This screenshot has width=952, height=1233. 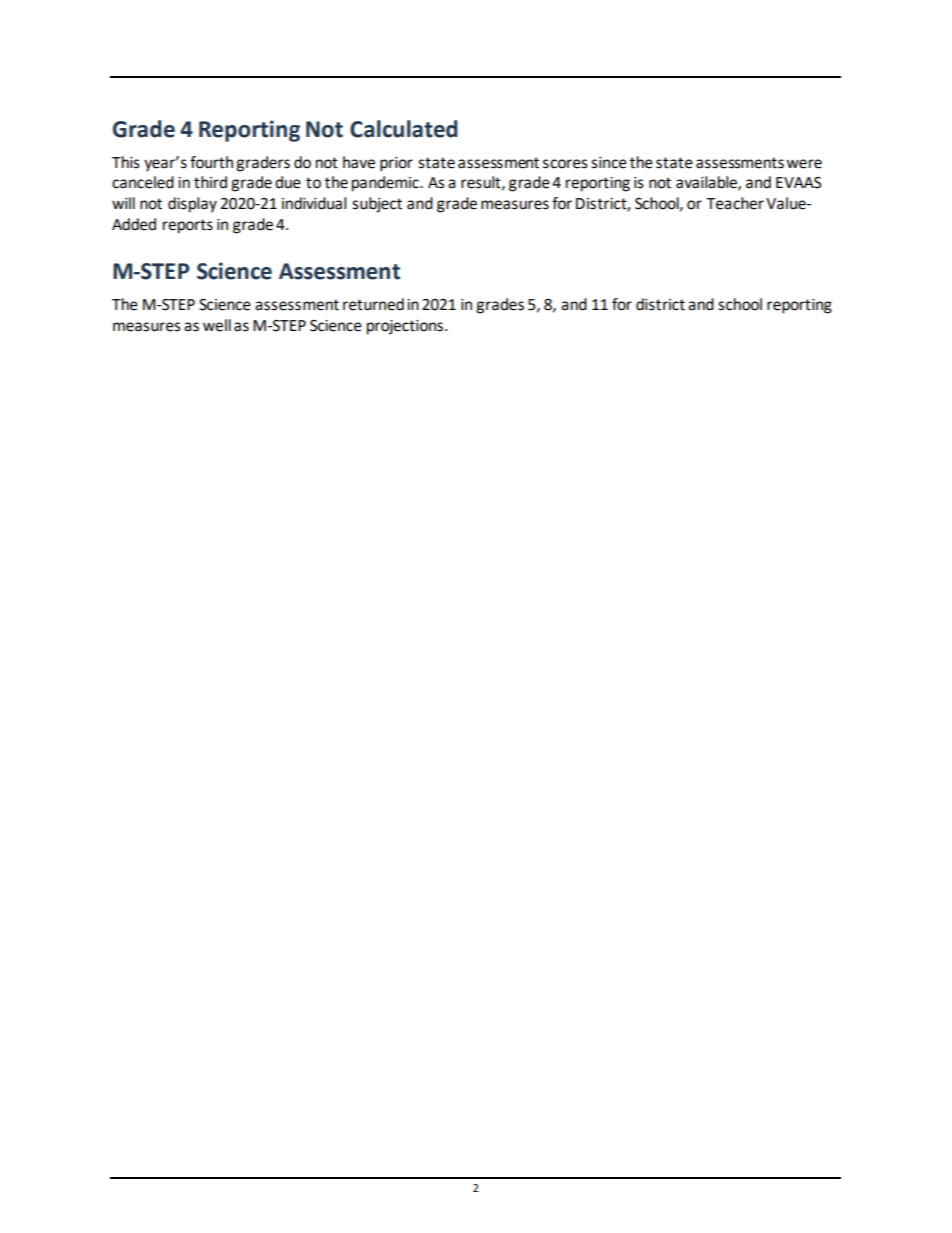 What do you see at coordinates (804, 164) in the screenshot?
I see `were` at bounding box center [804, 164].
